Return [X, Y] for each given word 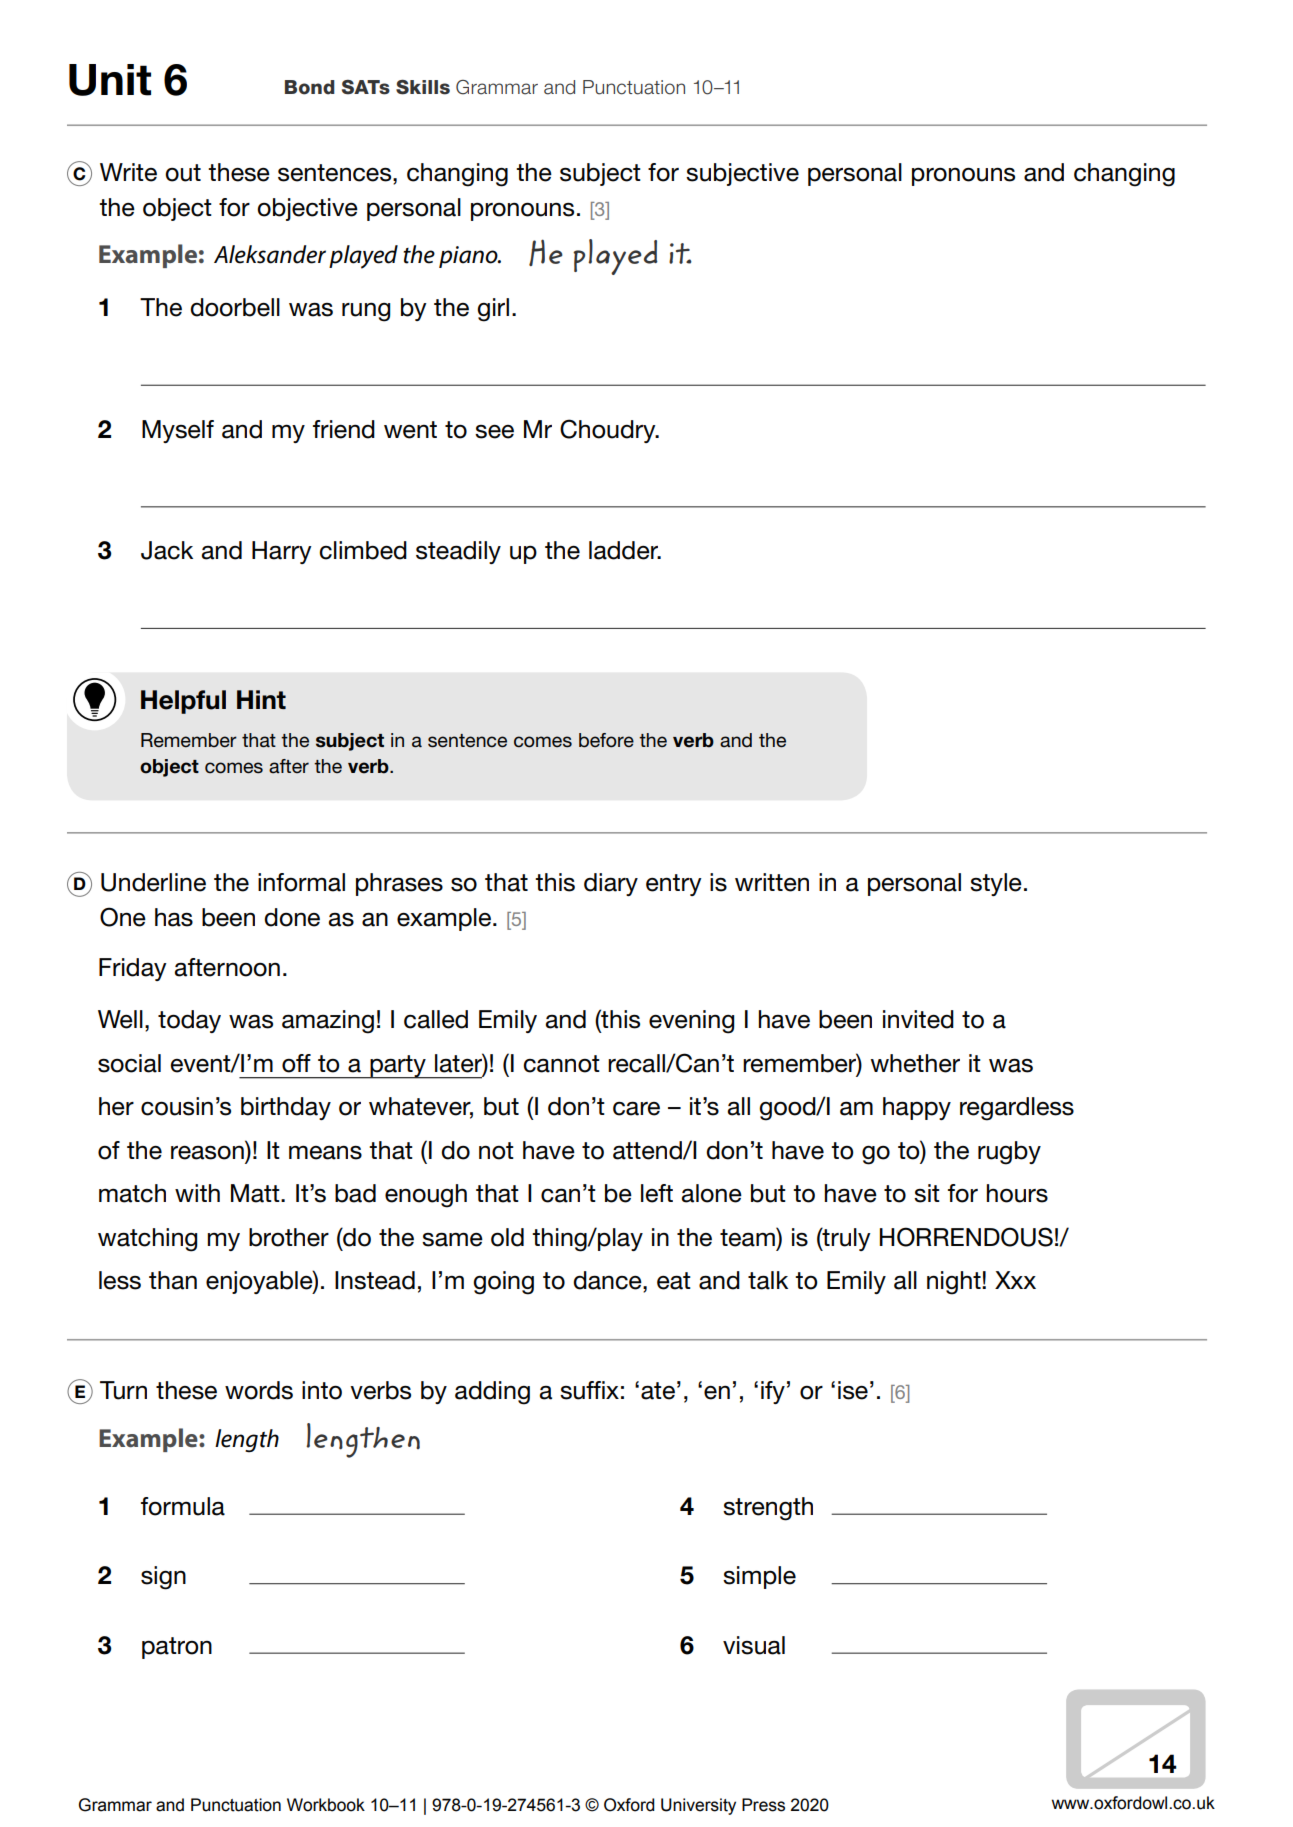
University [698, 1806]
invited [918, 1019]
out [183, 173]
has [174, 917]
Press [763, 1805]
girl [493, 310]
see [494, 432]
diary [611, 884]
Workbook [326, 1805]
